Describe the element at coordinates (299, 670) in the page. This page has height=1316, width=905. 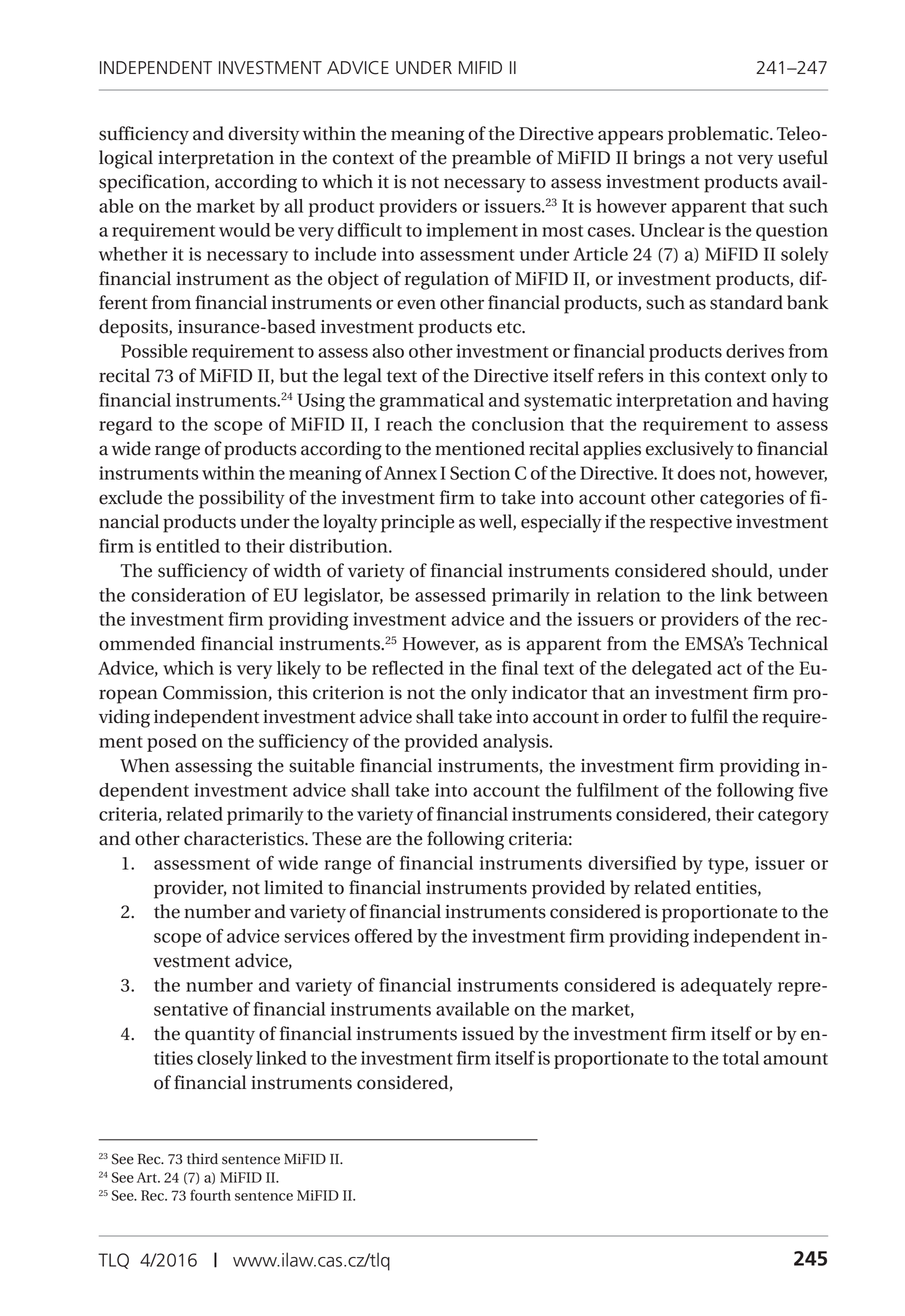
I see `likely` at that location.
